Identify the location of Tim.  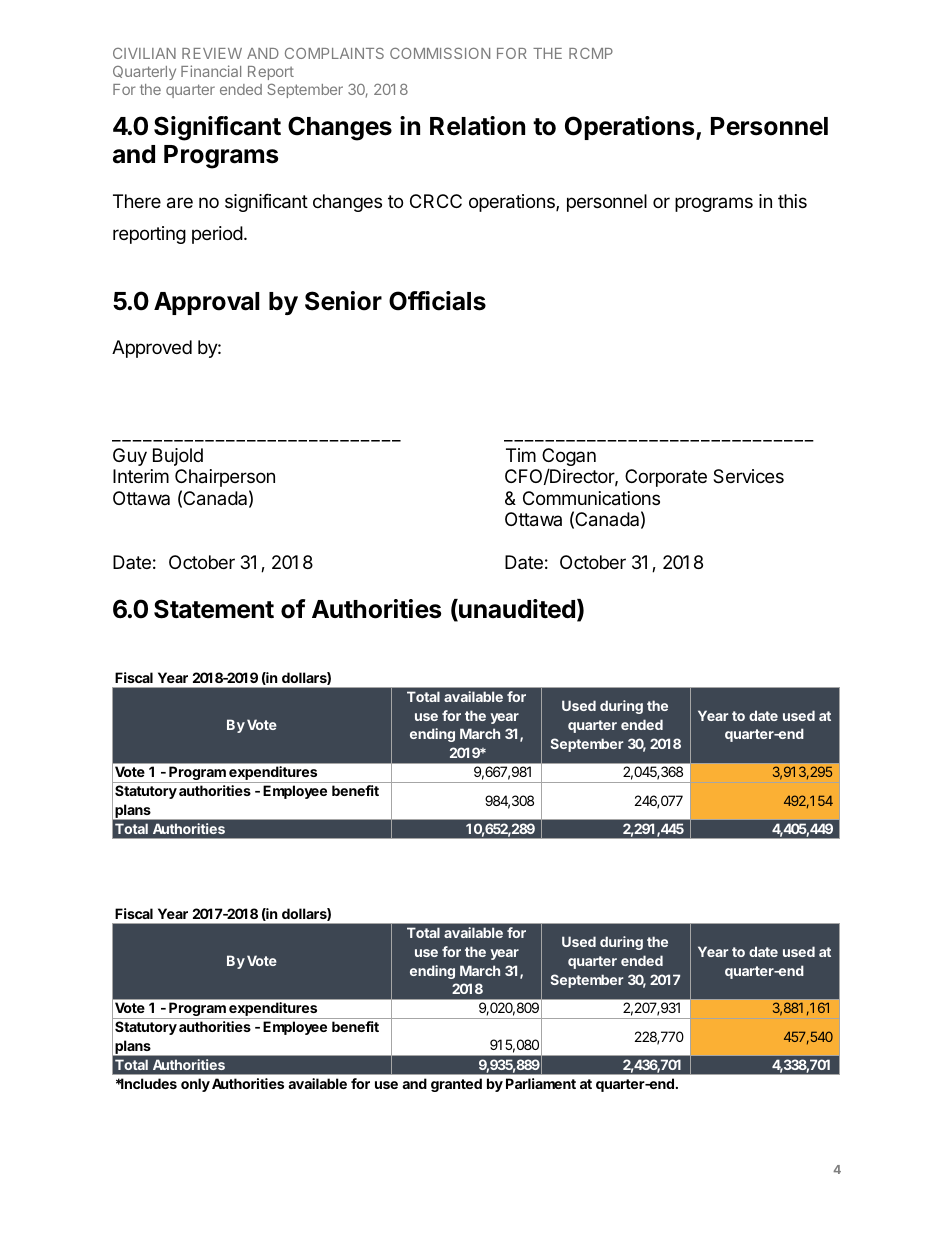
(521, 455).
